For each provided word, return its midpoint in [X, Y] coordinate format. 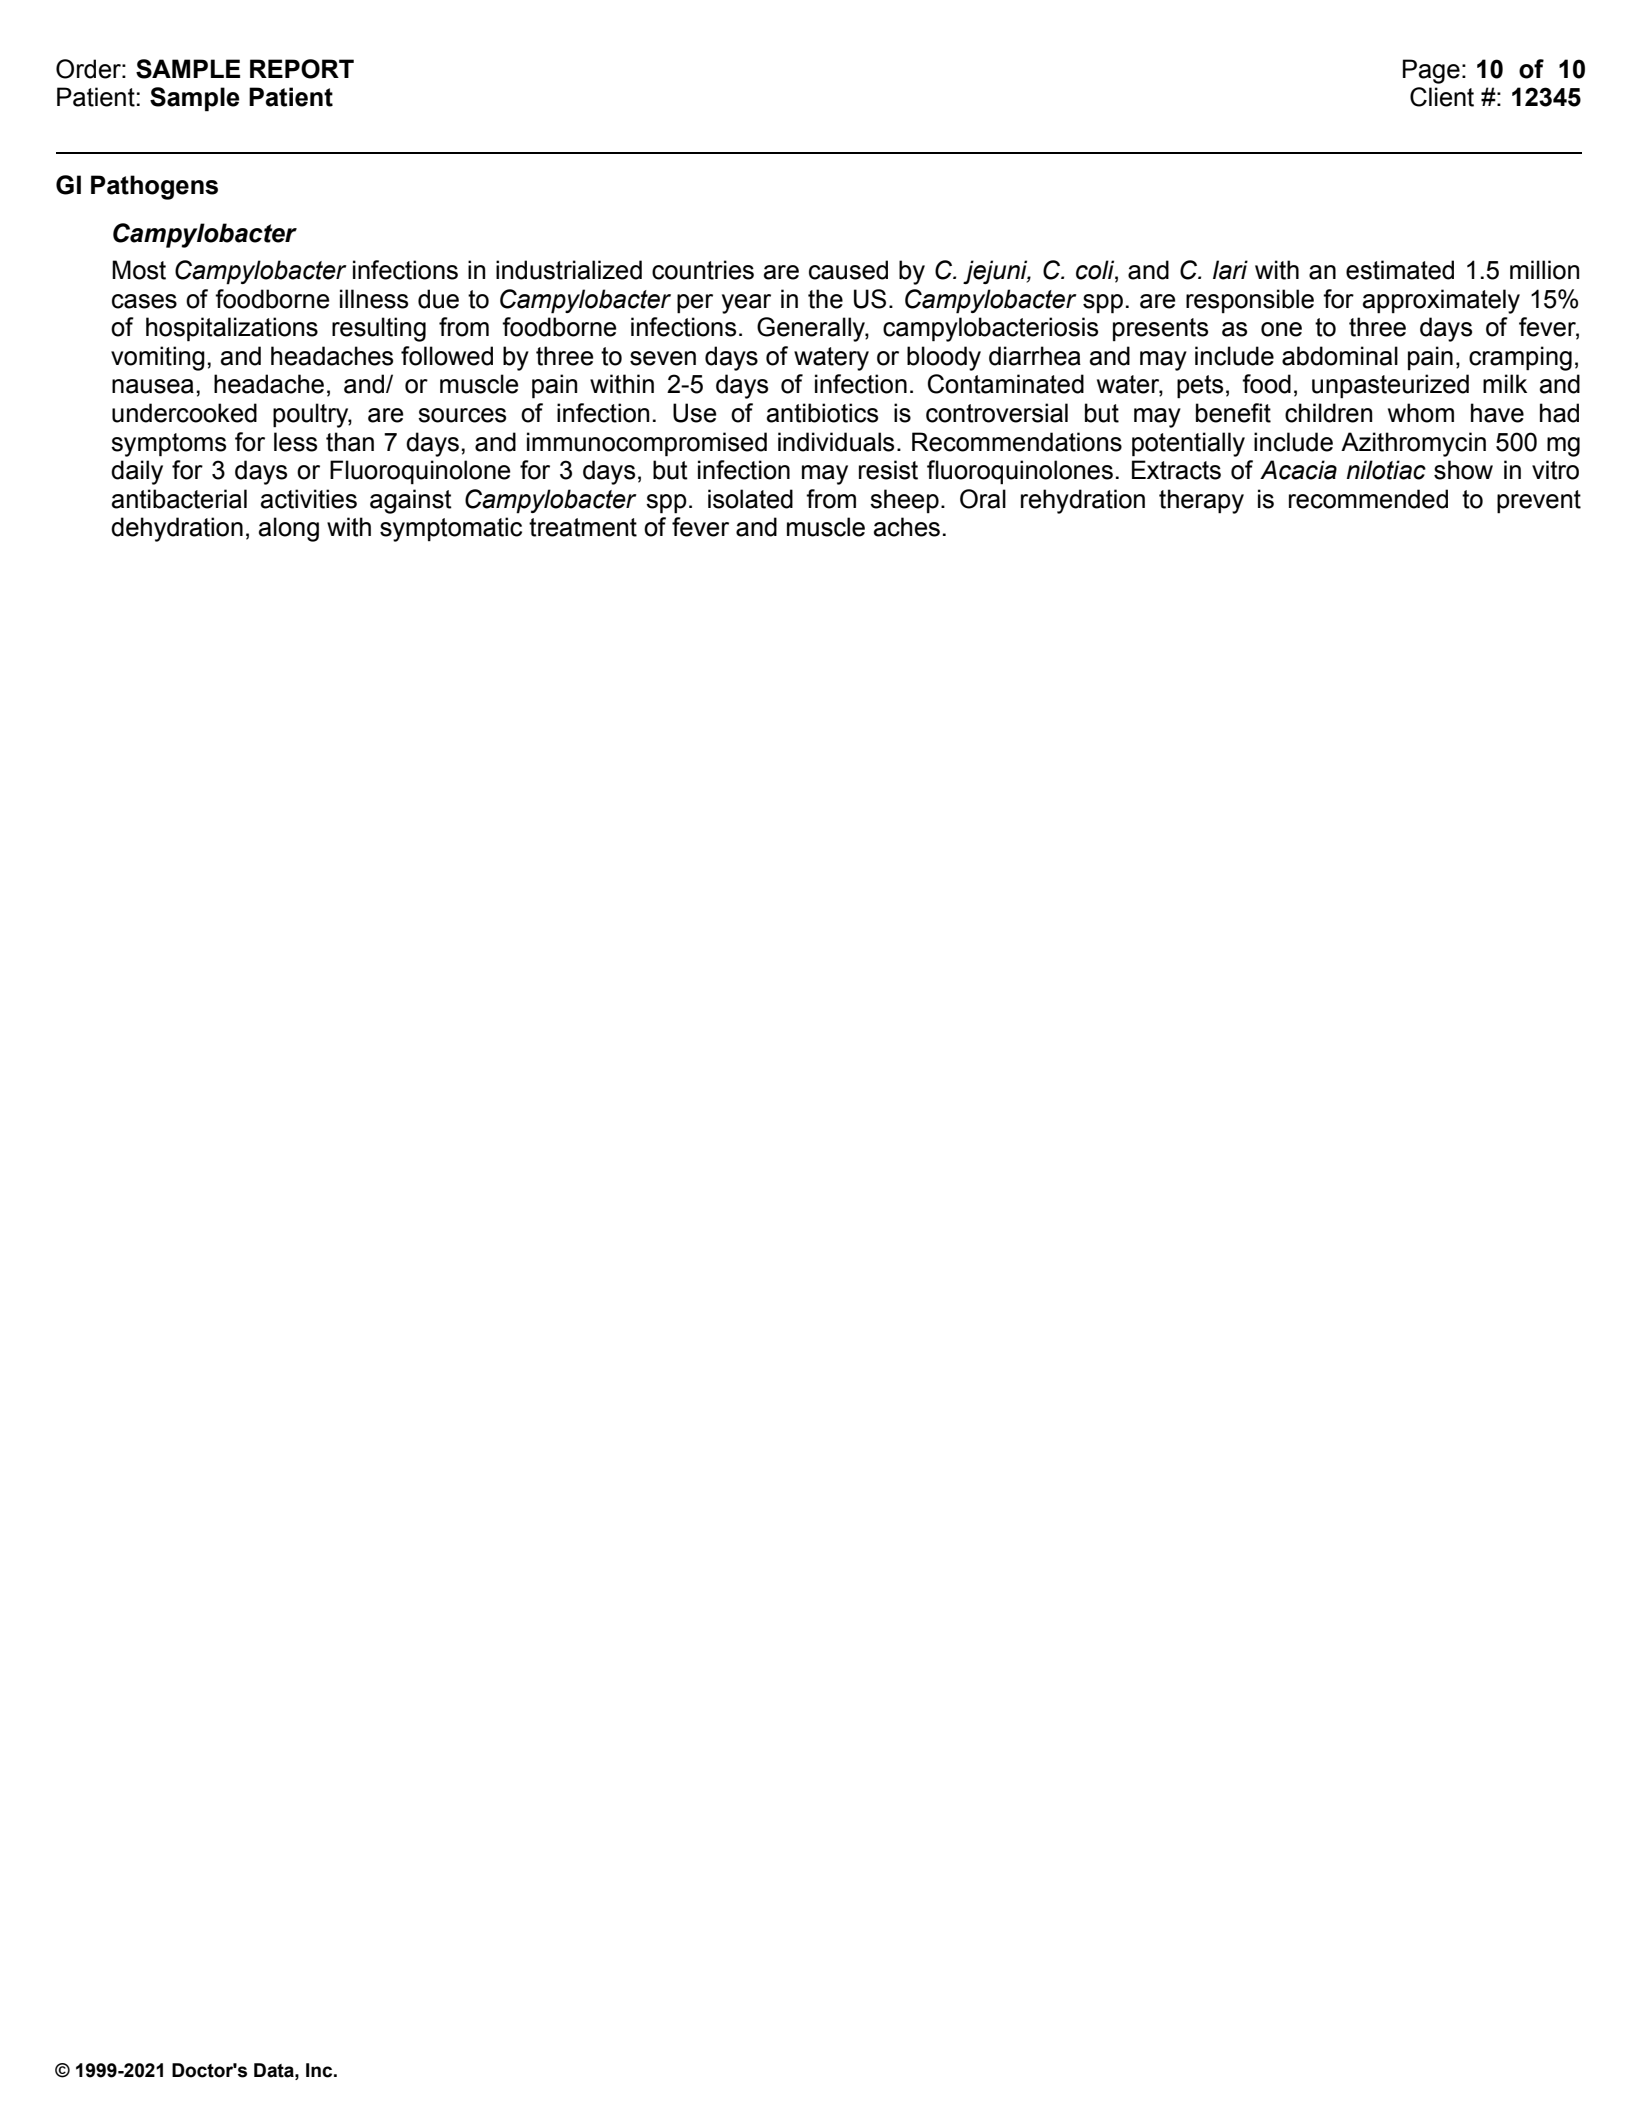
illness [374, 299]
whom [1421, 413]
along [289, 529]
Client [1442, 97]
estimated [1400, 270]
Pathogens [154, 187]
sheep [904, 501]
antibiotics [822, 413]
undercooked [184, 413]
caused [848, 270]
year [746, 304]
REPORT [302, 69]
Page [1431, 71]
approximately [1441, 301]
